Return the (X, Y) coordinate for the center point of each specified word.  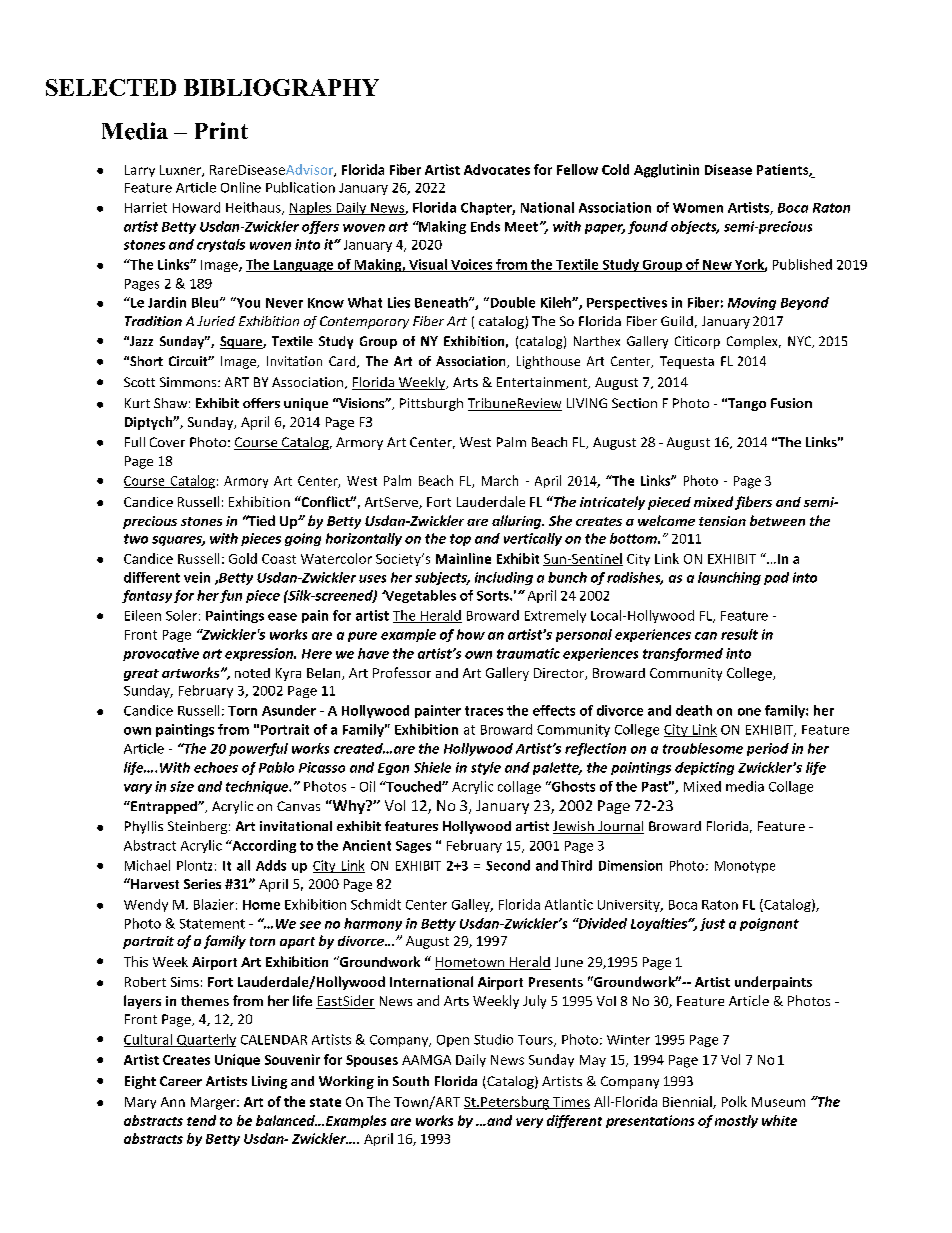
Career (181, 1081)
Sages (413, 847)
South (411, 1081)
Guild (677, 321)
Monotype (745, 867)
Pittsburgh (431, 404)
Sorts (494, 596)
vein (197, 577)
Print (221, 130)
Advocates (497, 169)
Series (202, 884)
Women (698, 208)
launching (729, 578)
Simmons (189, 382)
